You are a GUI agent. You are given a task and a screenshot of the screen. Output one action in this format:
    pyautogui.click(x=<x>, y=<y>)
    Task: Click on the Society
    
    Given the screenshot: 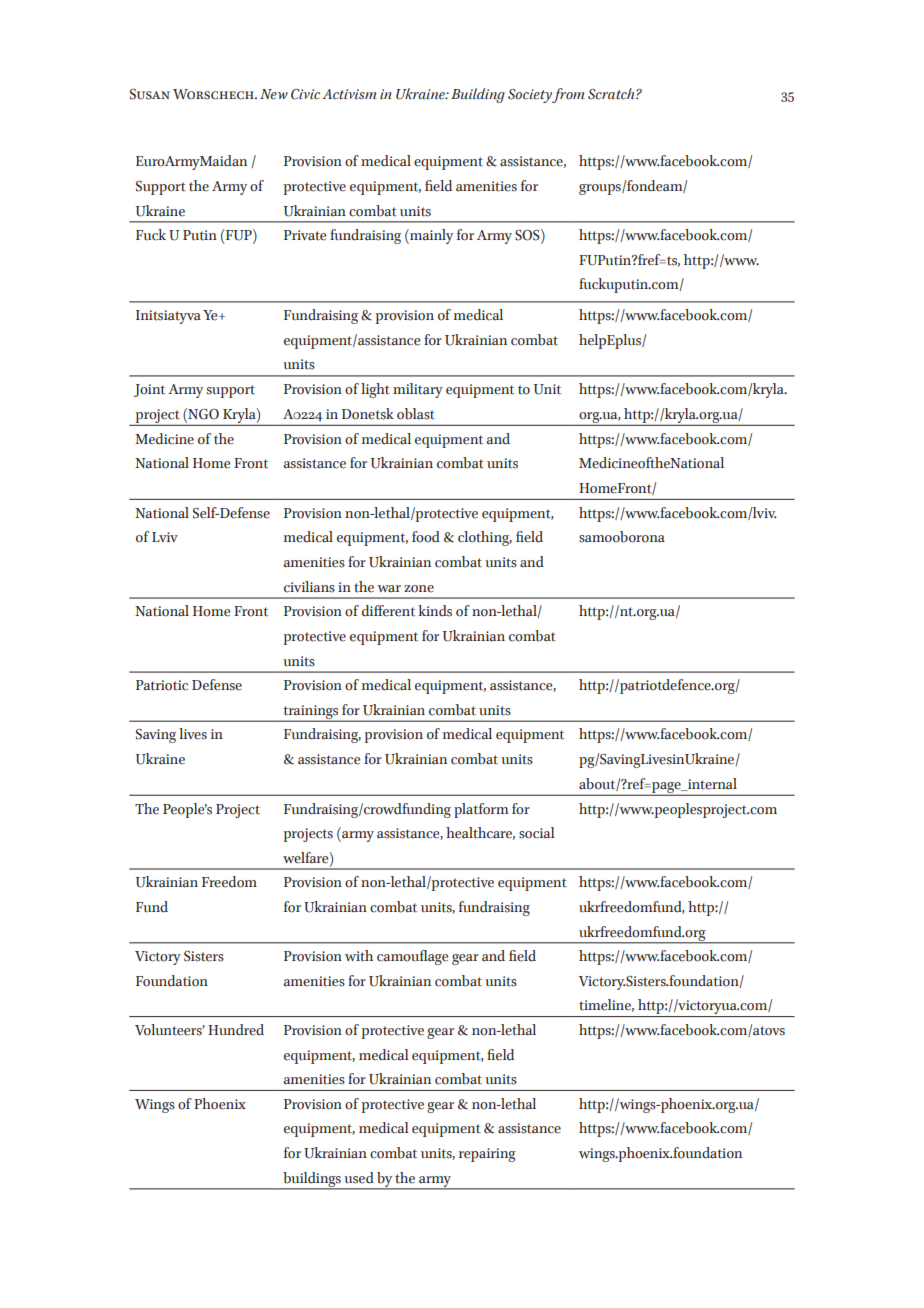 What is the action you would take?
    pyautogui.click(x=531, y=96)
